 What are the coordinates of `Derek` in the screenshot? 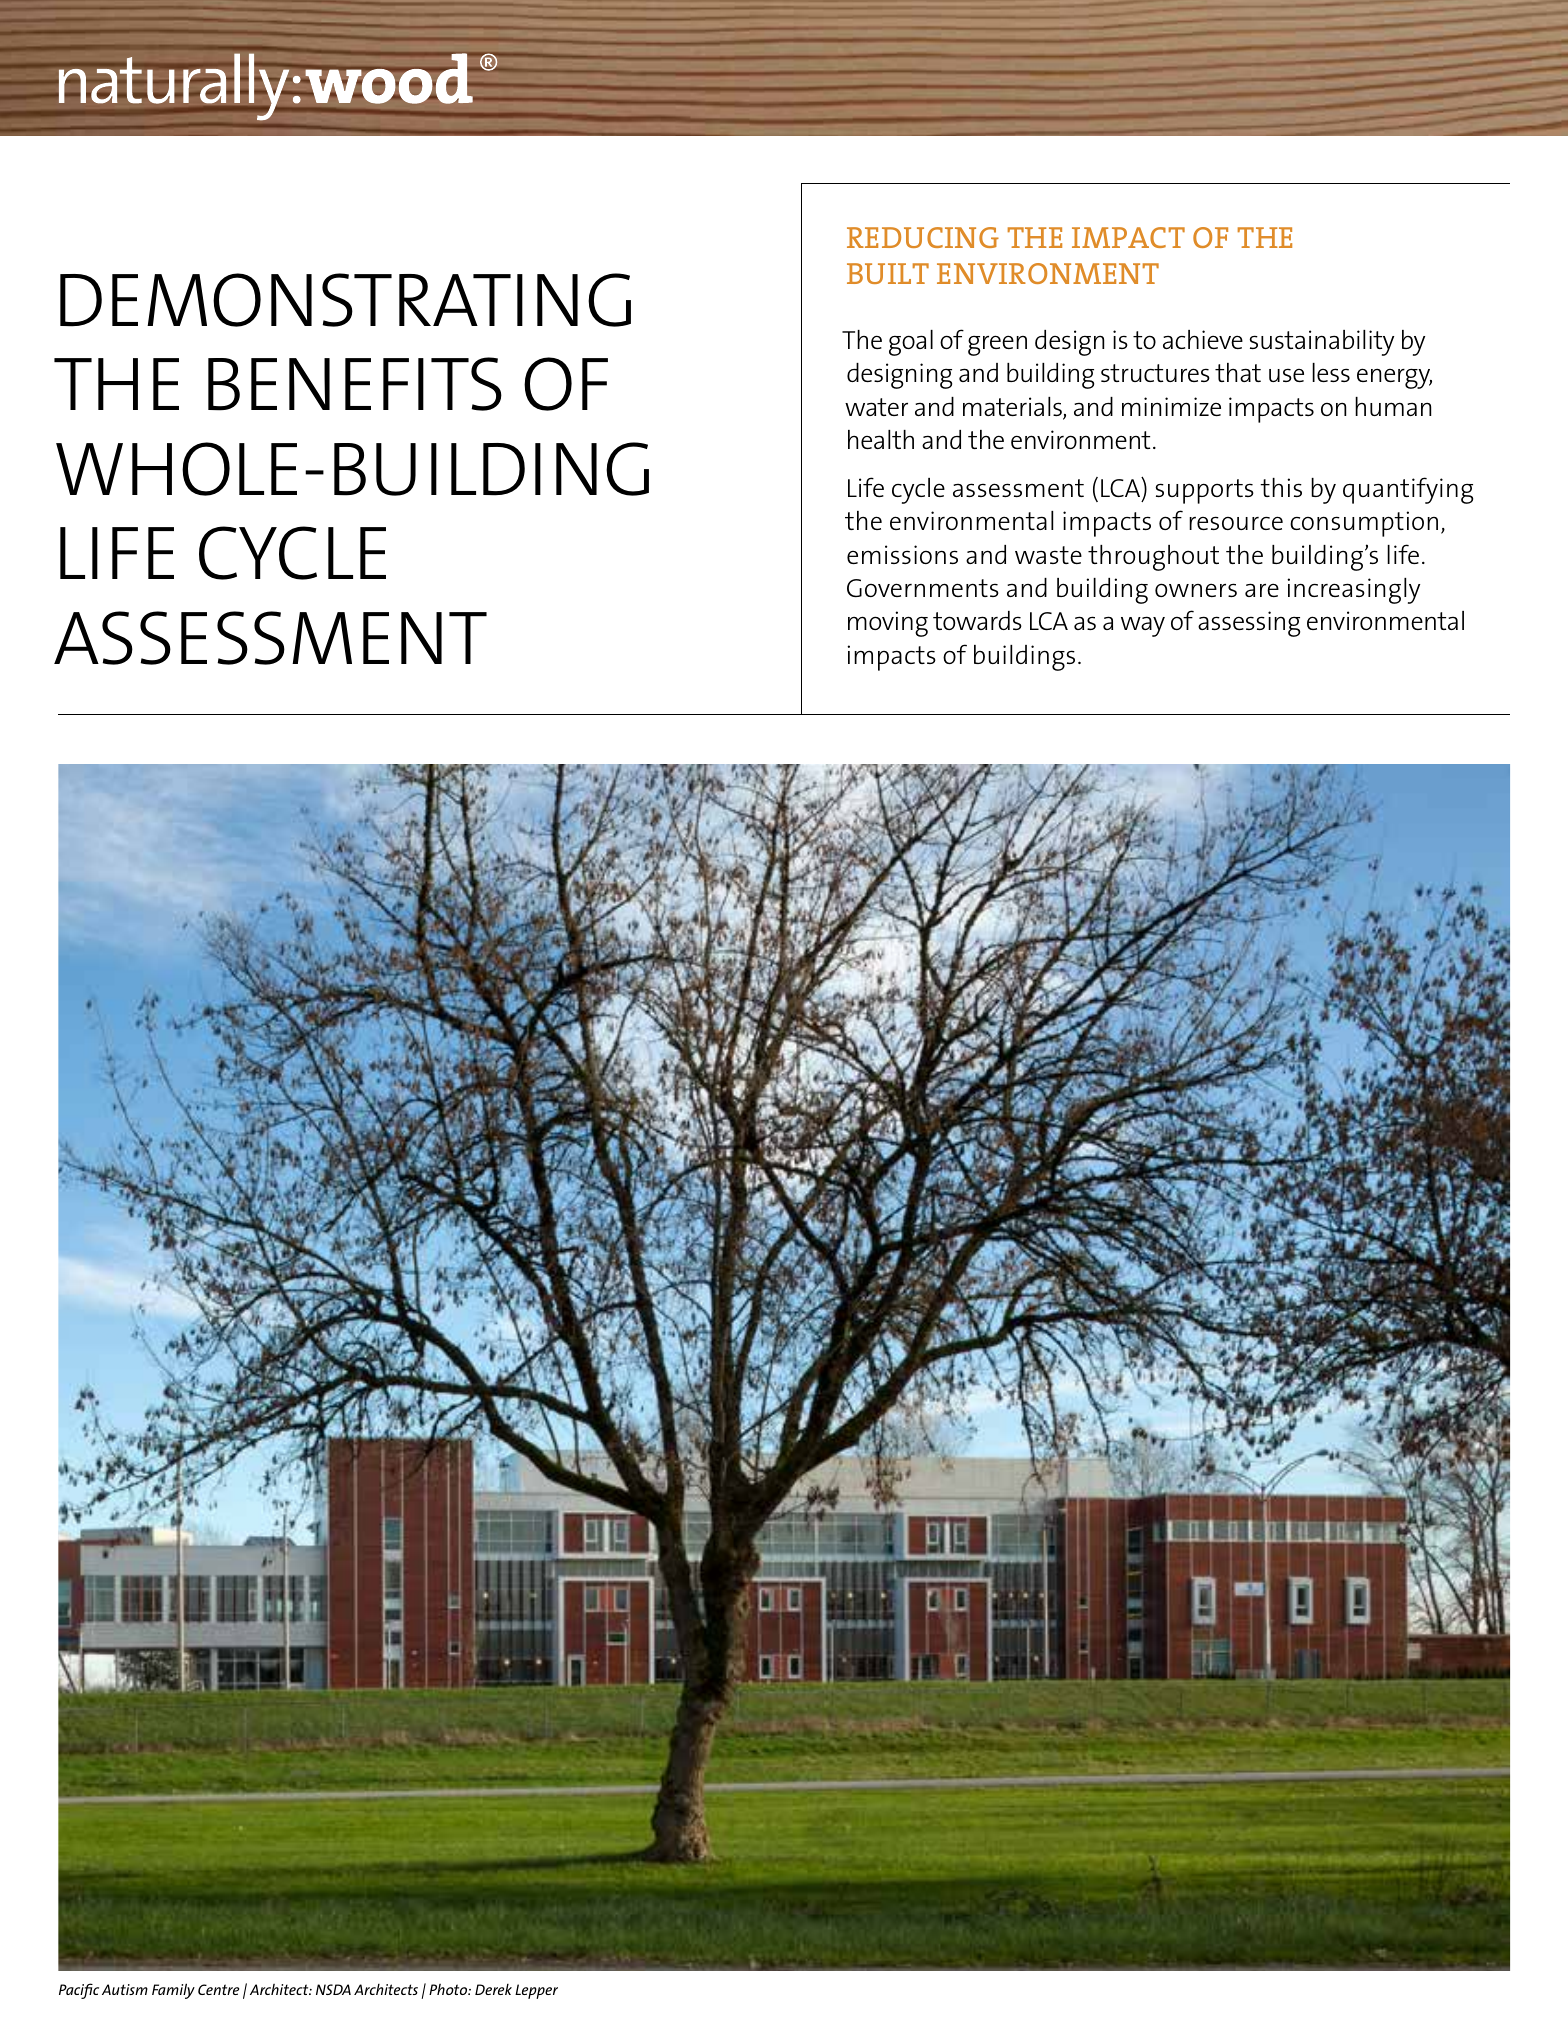 It's located at (493, 1989).
